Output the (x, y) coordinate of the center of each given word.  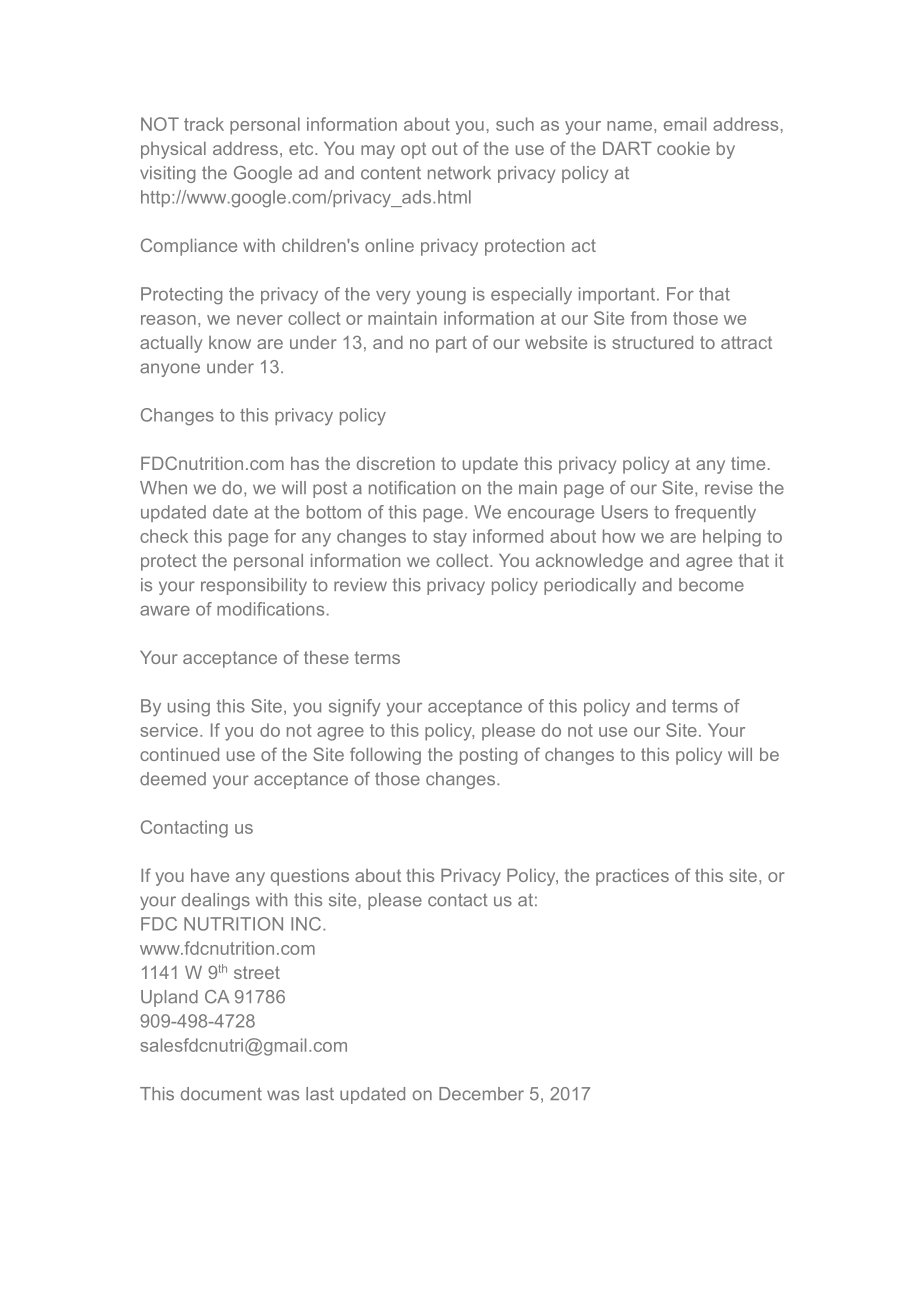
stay (450, 538)
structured (652, 342)
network (459, 173)
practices (632, 877)
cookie (683, 148)
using (189, 708)
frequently (715, 514)
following (385, 756)
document (221, 1094)
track (204, 124)
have (210, 875)
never (260, 320)
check (164, 536)
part (451, 344)
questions (310, 877)
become (711, 585)
